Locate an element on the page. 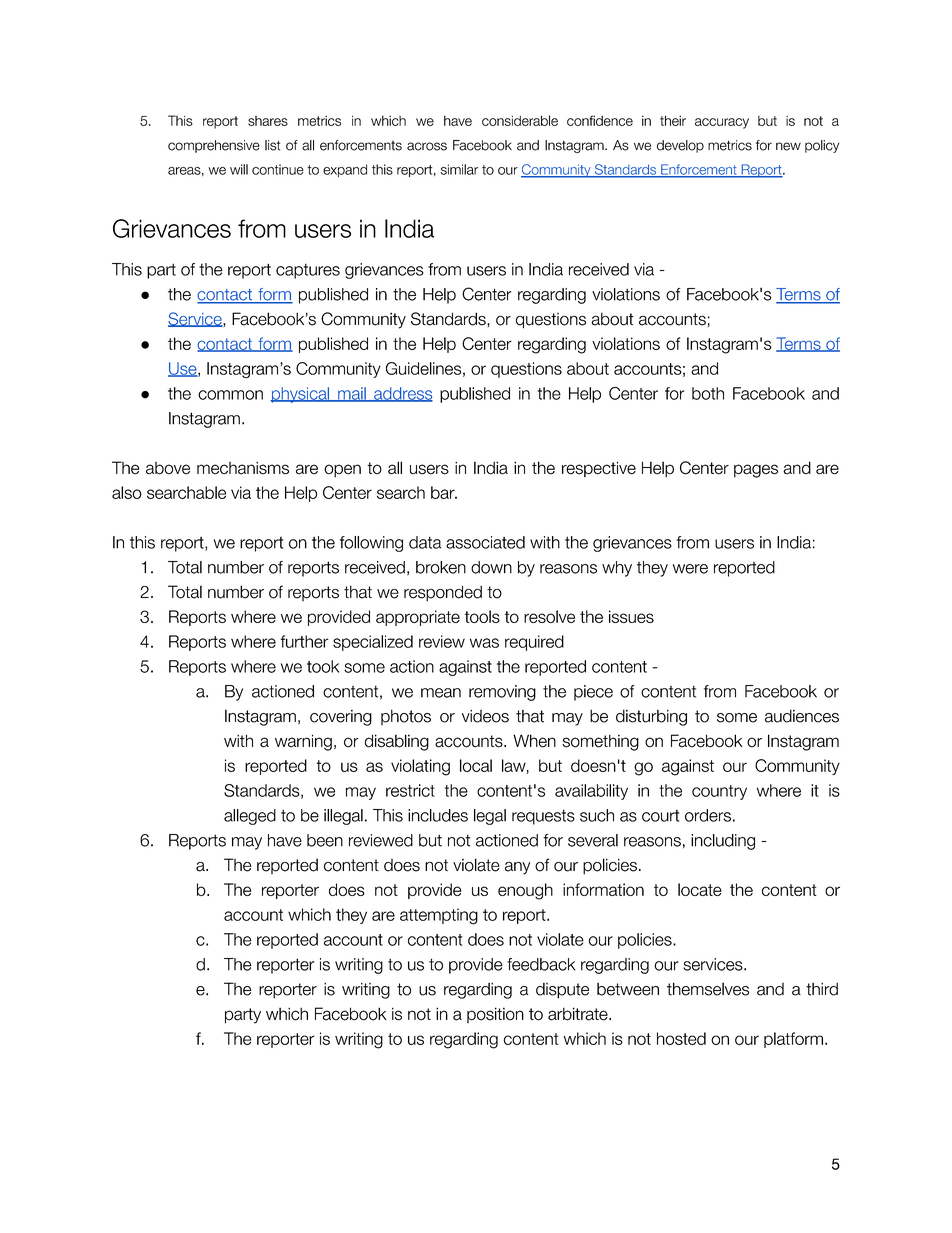 Image resolution: width=952 pixels, height=1233 pixels. similar is located at coordinates (459, 169).
